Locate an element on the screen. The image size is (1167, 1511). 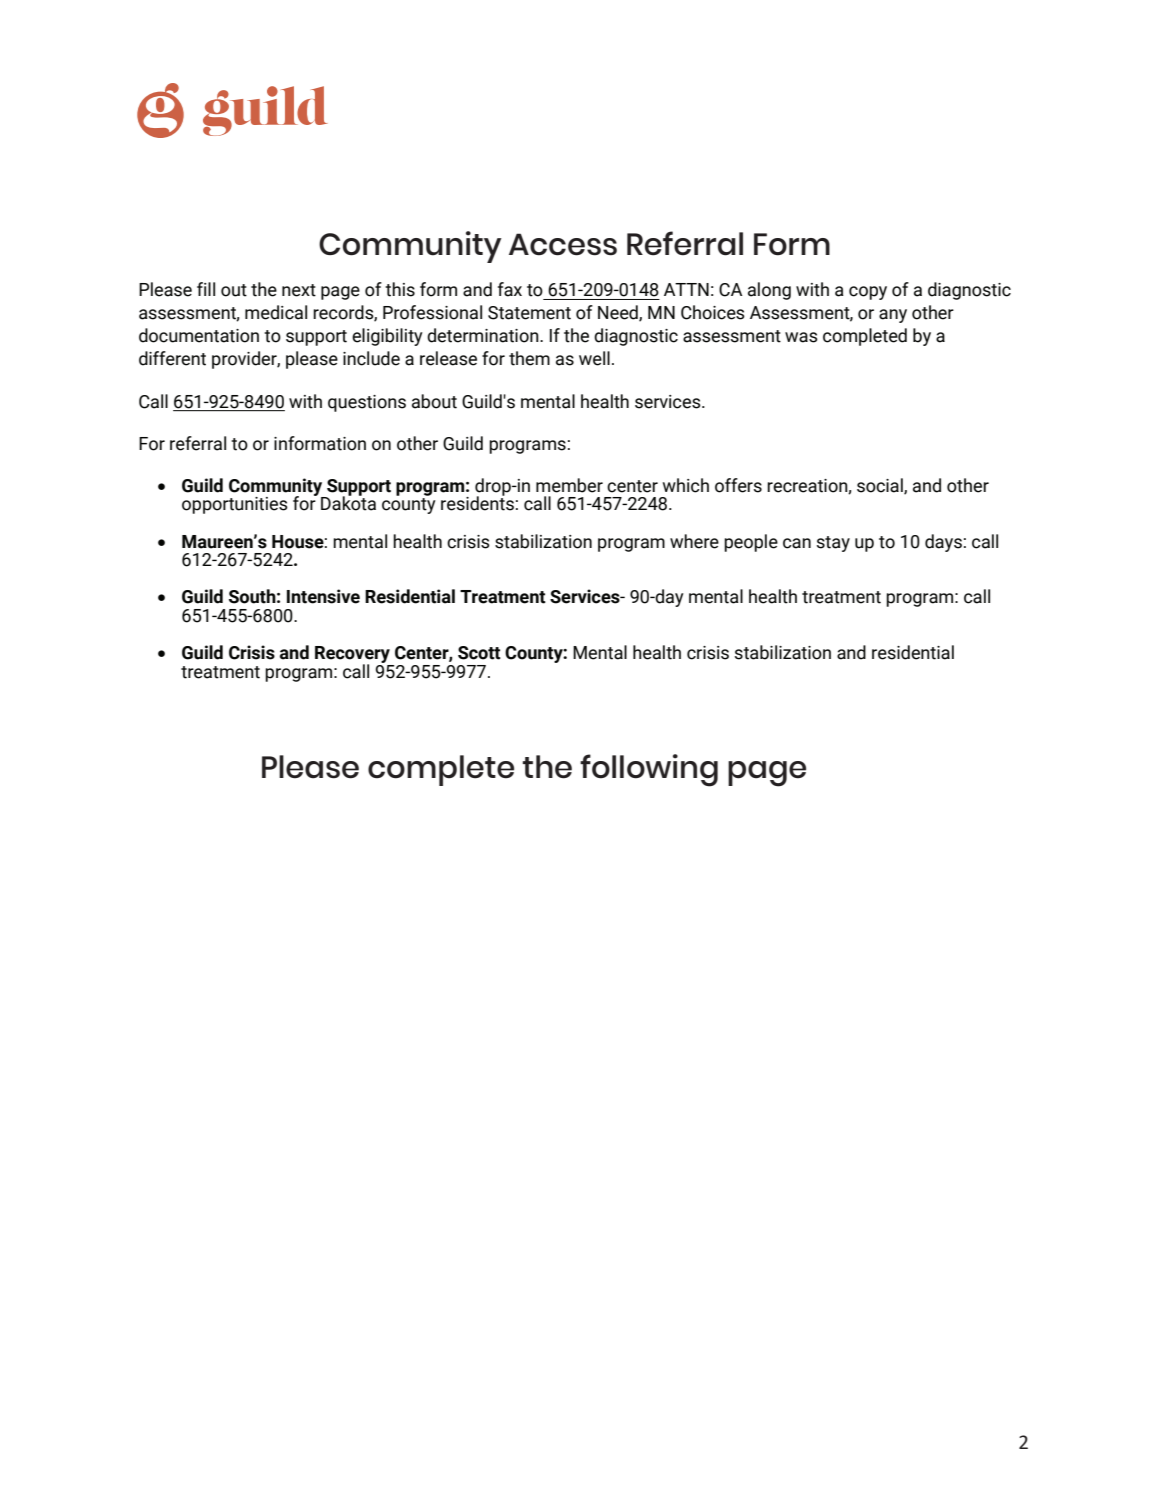
social is located at coordinates (881, 486).
